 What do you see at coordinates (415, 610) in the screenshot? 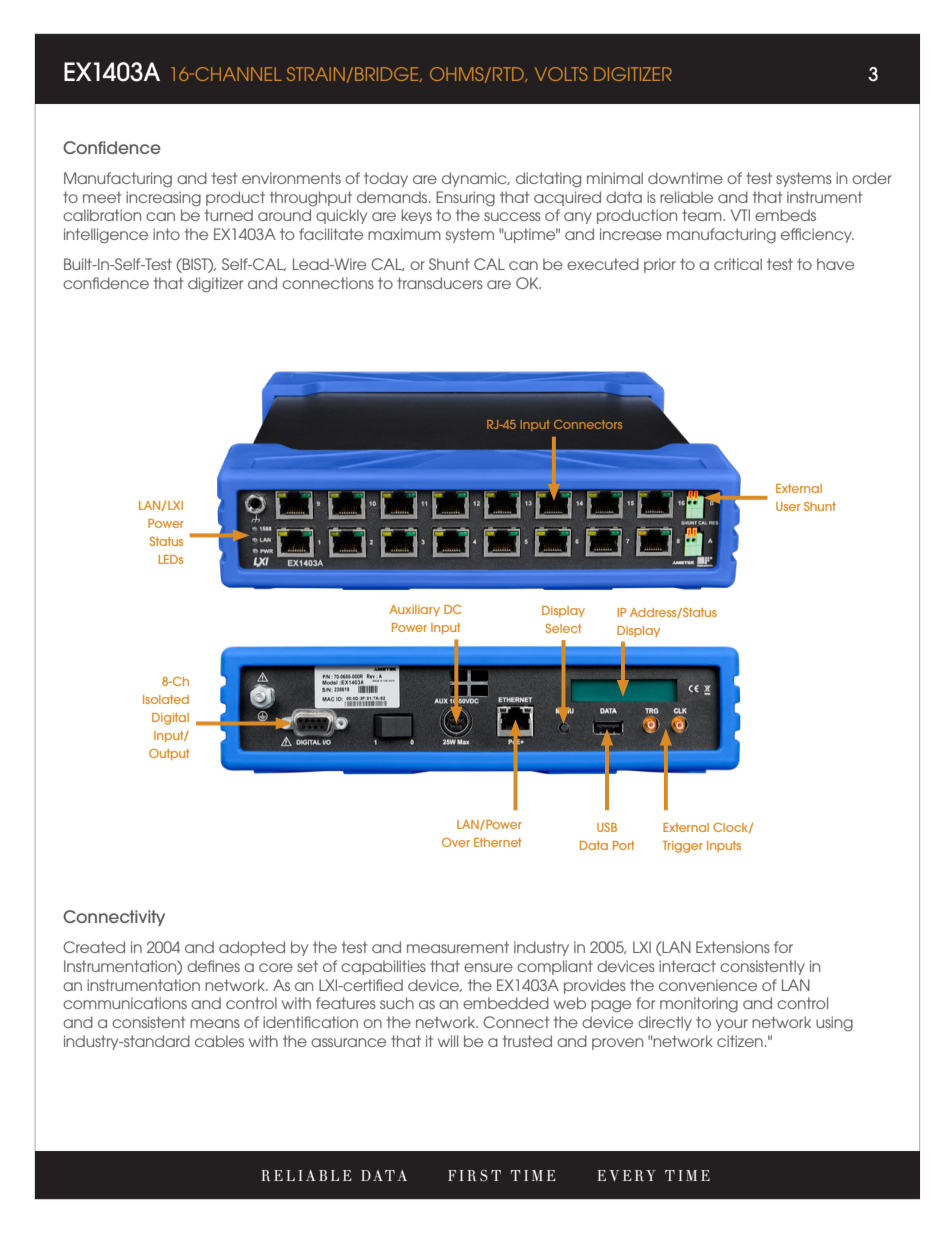
I see `Auxiliary` at bounding box center [415, 610].
